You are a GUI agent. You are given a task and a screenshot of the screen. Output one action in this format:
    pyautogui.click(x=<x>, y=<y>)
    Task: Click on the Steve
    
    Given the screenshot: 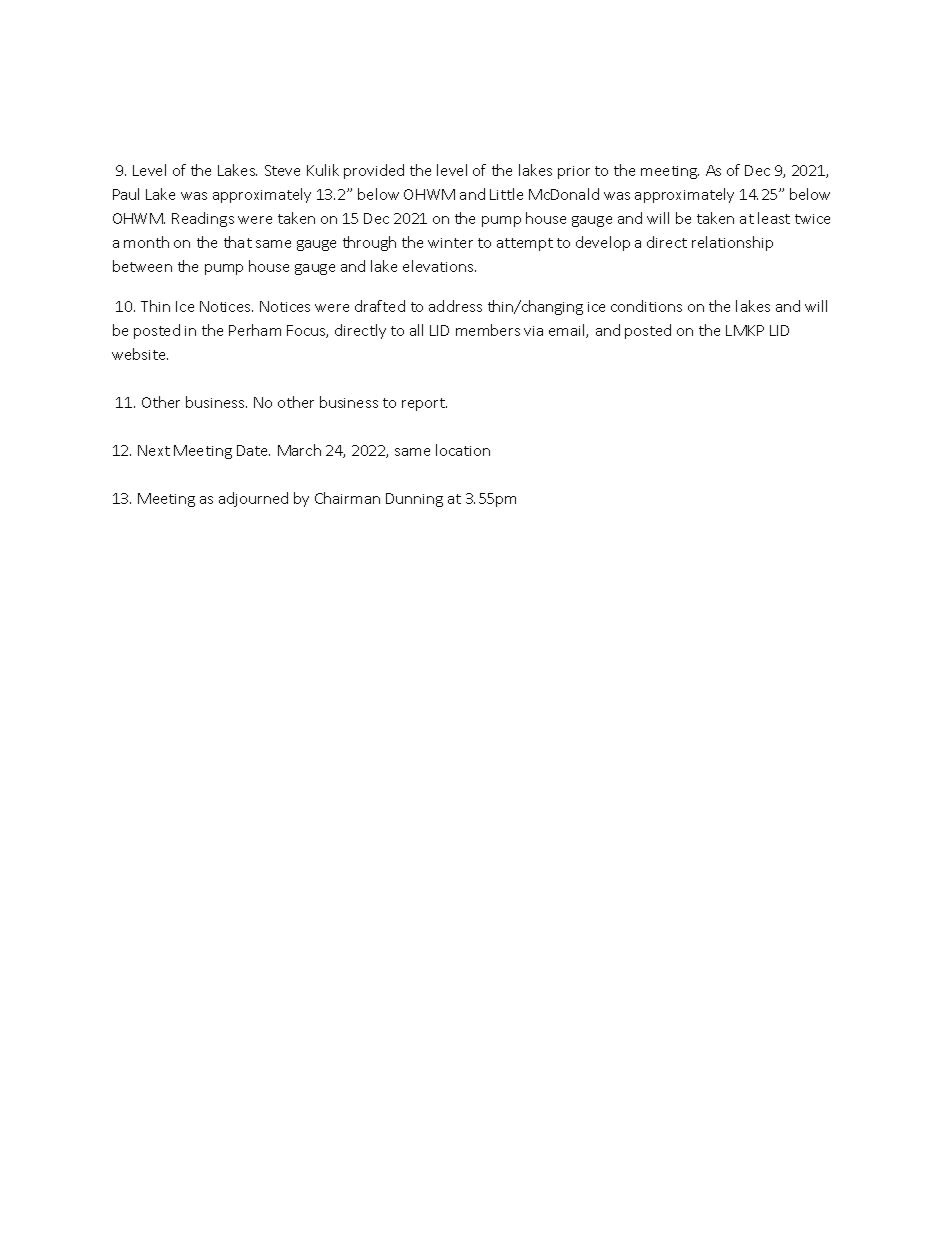 What is the action you would take?
    pyautogui.click(x=282, y=170)
